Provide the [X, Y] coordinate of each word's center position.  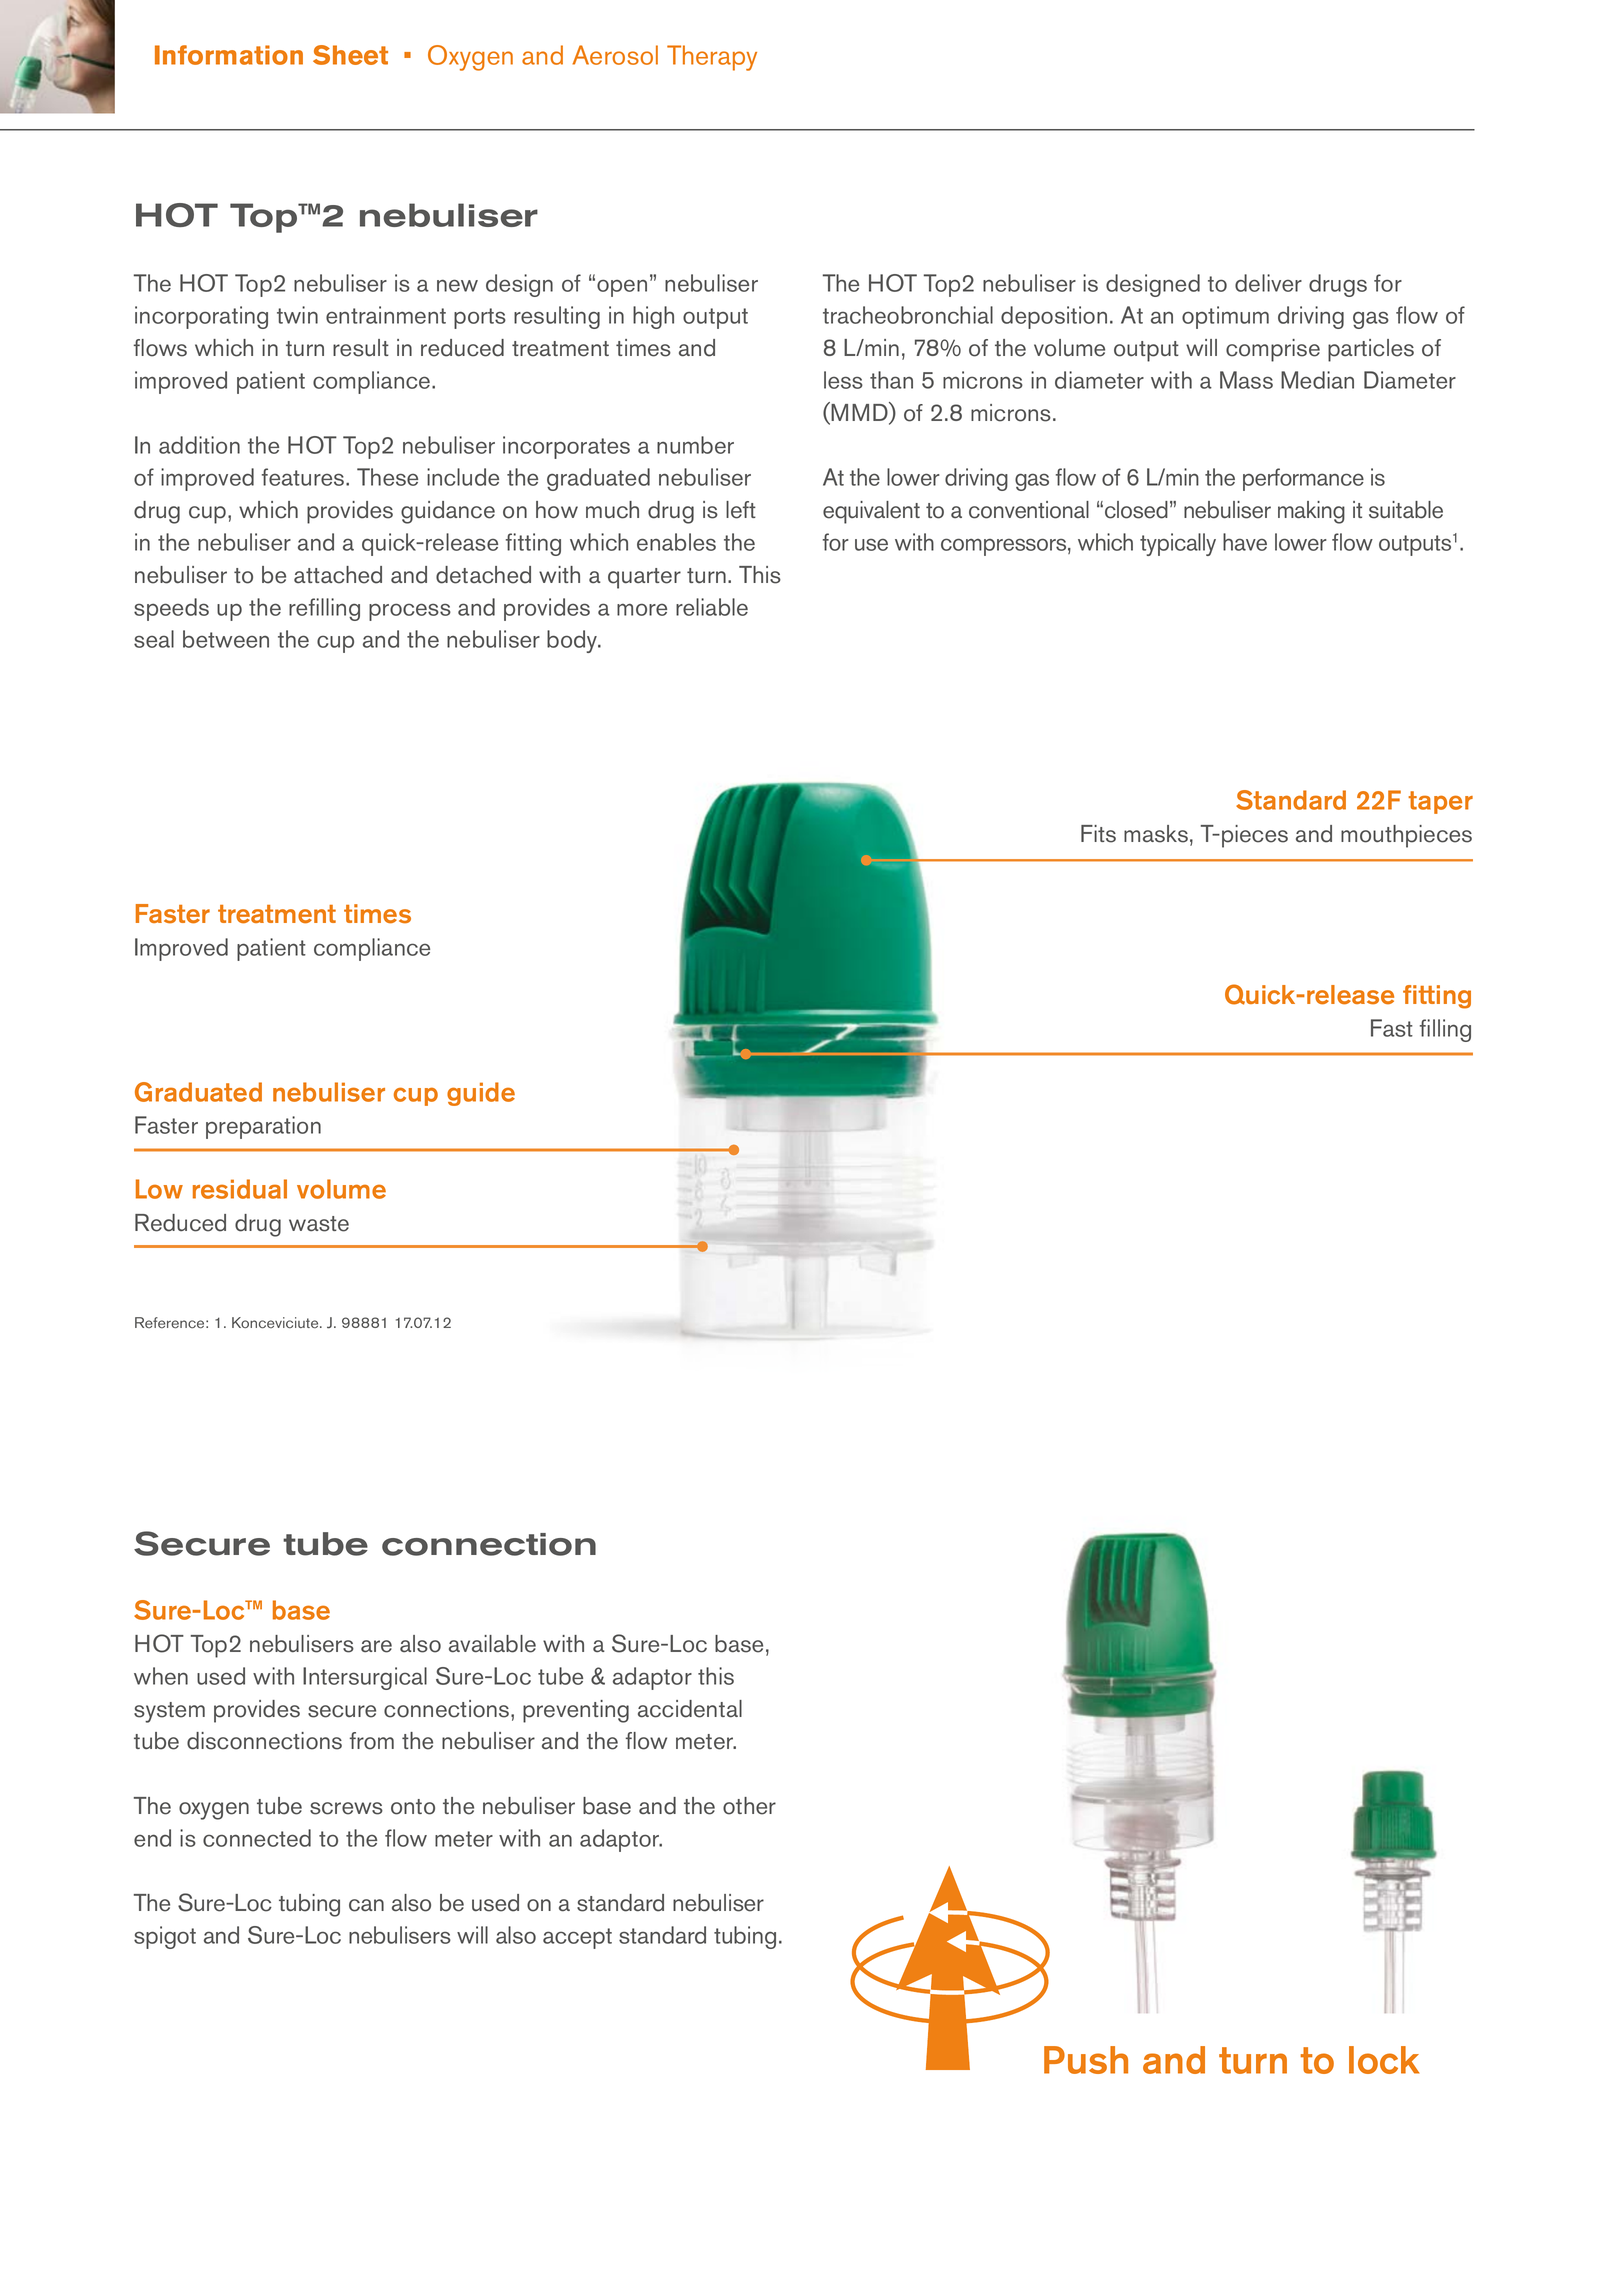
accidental [690, 1709]
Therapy [712, 58]
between [226, 639]
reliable [712, 607]
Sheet [350, 55]
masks [1156, 834]
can [366, 1905]
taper [1440, 802]
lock [1384, 2060]
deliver [1268, 283]
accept [577, 1938]
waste [319, 1224]
